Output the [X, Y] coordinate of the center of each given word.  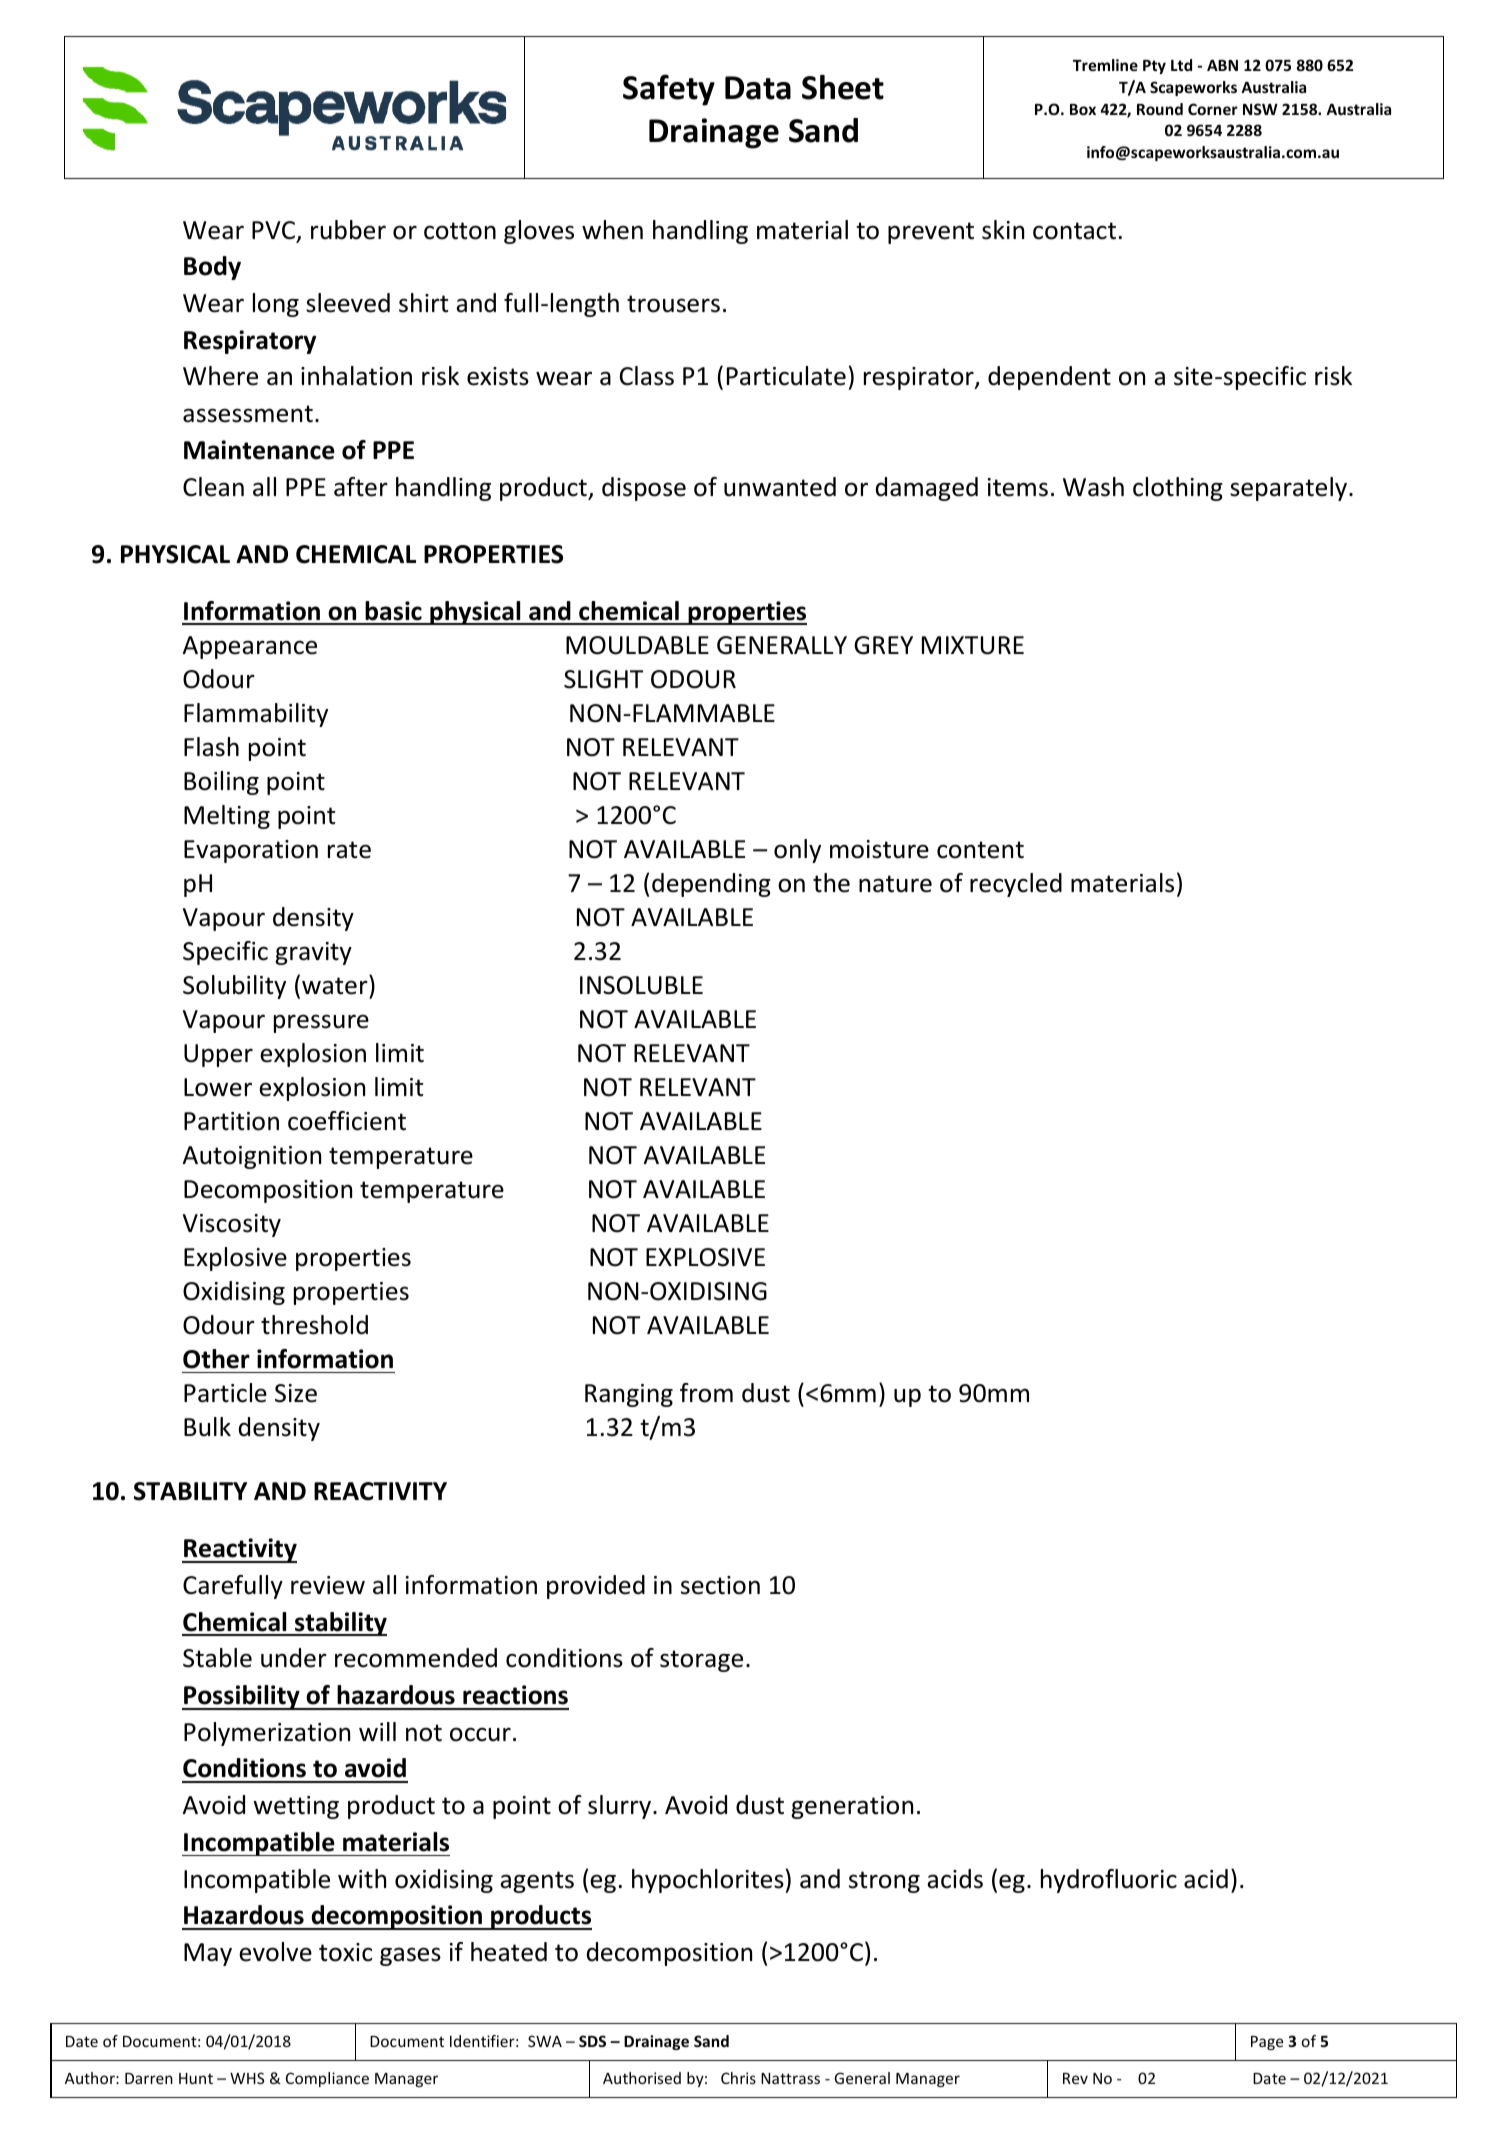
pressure [321, 1023]
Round [1160, 109]
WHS [247, 2078]
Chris [738, 2078]
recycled [1016, 885]
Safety [669, 90]
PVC [275, 231]
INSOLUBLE [641, 985]
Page [1267, 2043]
